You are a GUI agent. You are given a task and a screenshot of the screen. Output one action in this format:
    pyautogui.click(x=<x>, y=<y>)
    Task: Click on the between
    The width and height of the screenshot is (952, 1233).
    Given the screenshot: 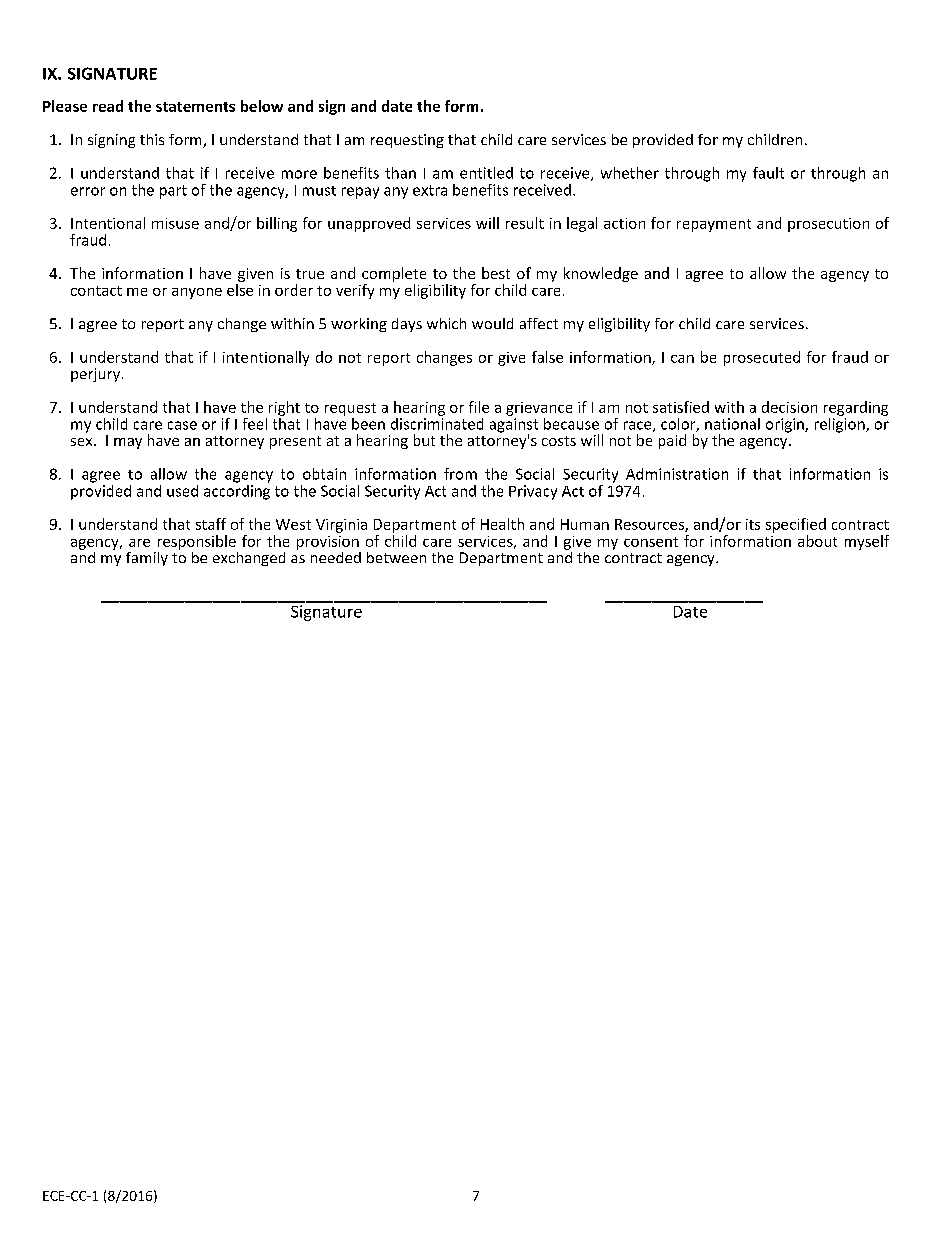 What is the action you would take?
    pyautogui.click(x=396, y=557)
